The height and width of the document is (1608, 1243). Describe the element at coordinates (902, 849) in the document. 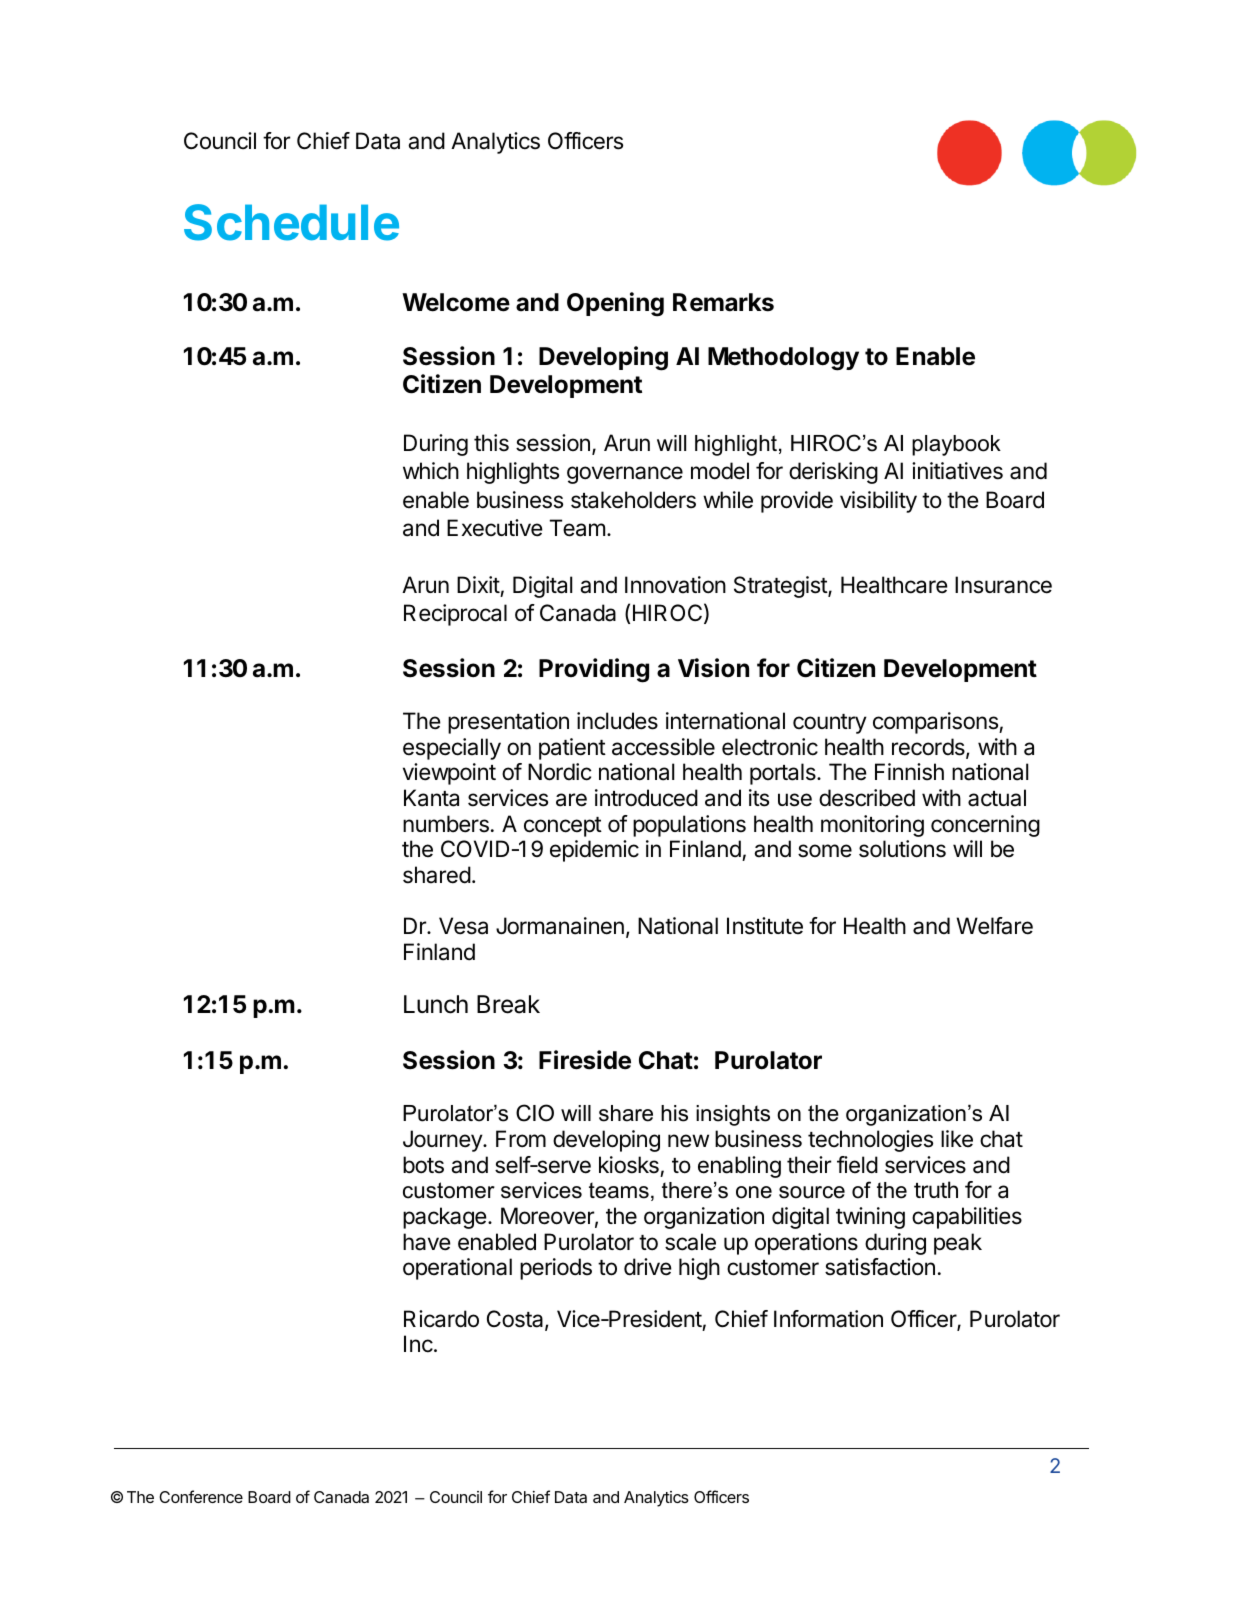

I see `solutions` at that location.
